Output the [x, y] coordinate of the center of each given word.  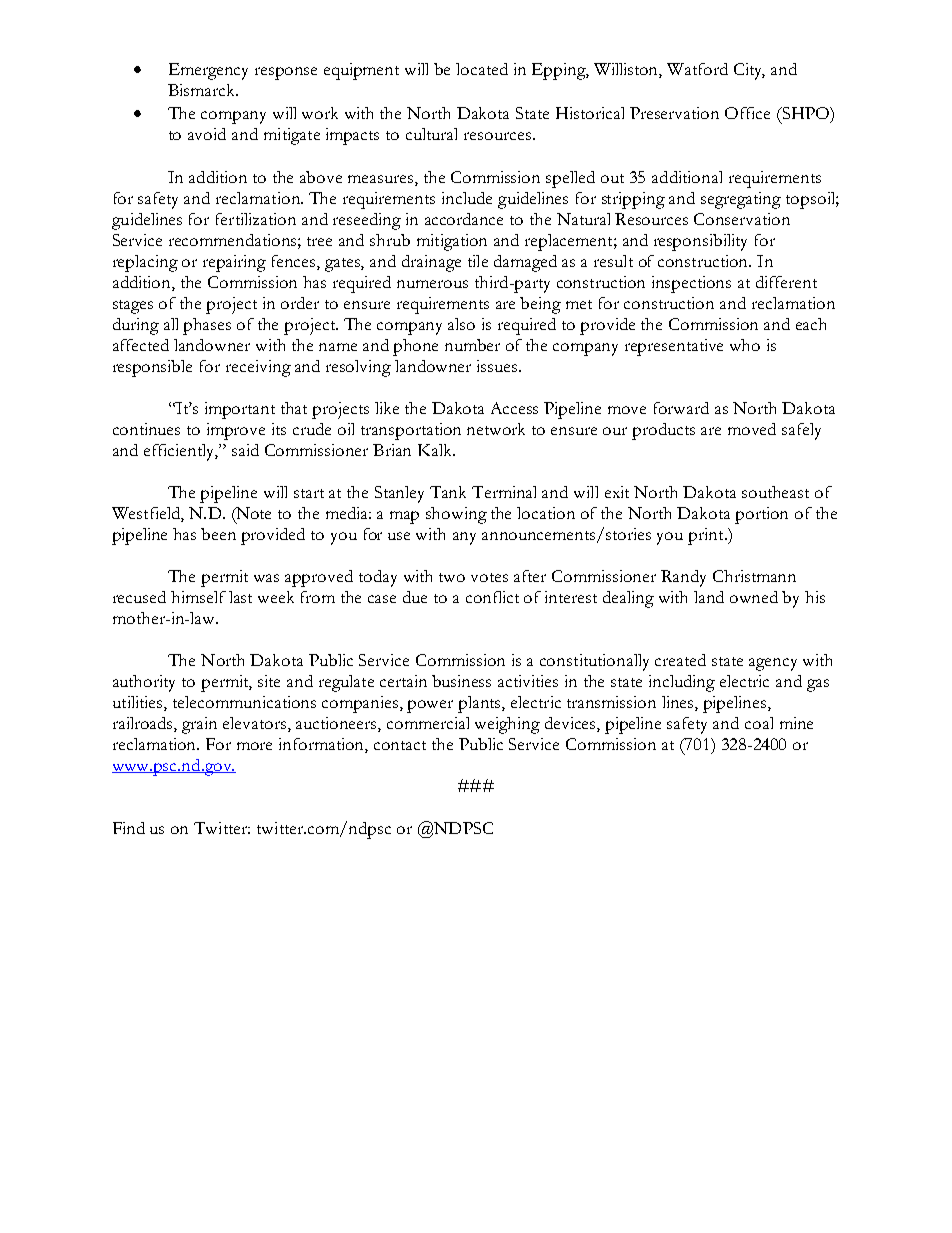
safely [801, 431]
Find [129, 828]
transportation [411, 431]
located [482, 69]
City [749, 71]
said [245, 450]
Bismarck [203, 90]
